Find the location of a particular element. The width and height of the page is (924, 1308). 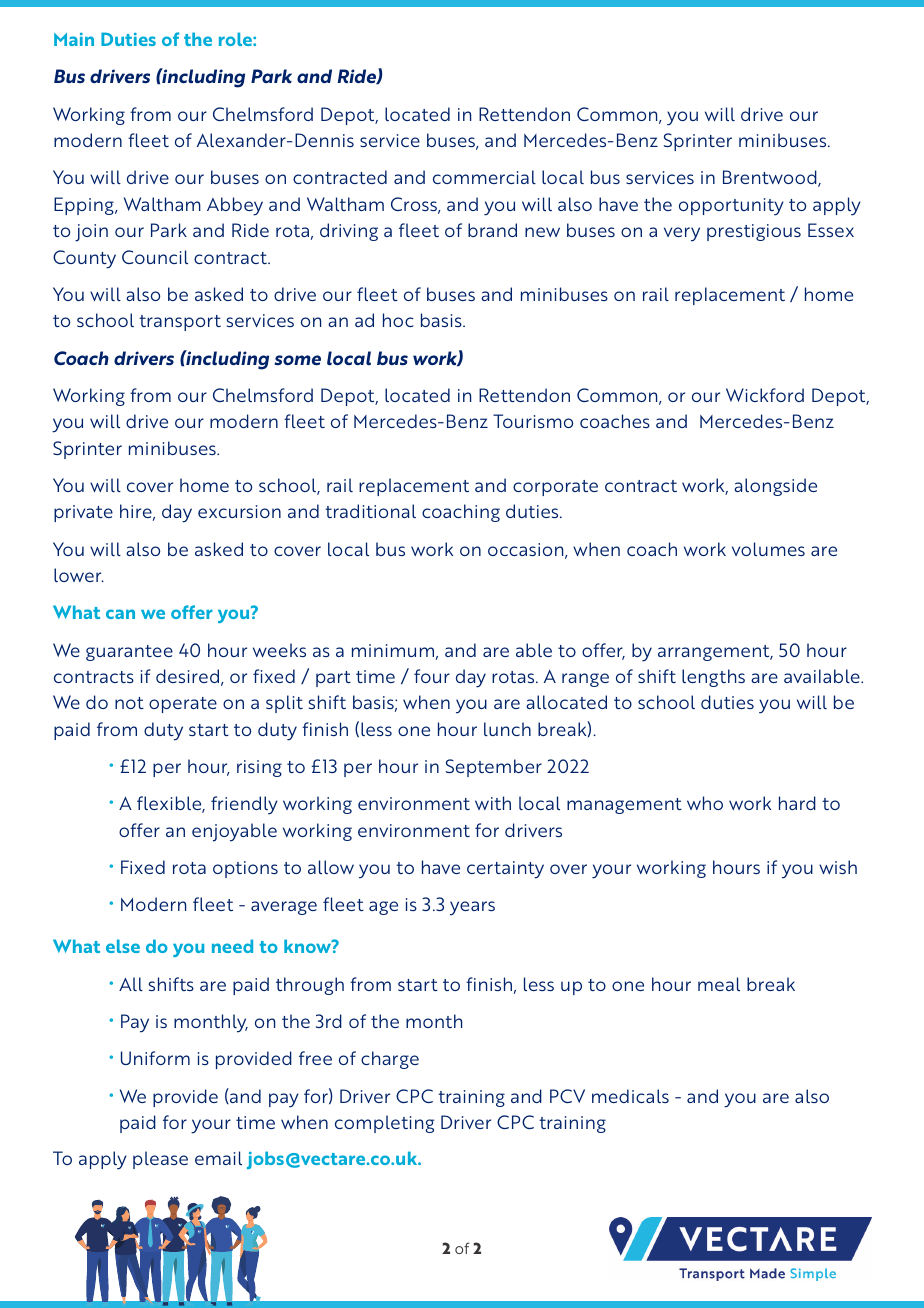

four is located at coordinates (432, 676).
